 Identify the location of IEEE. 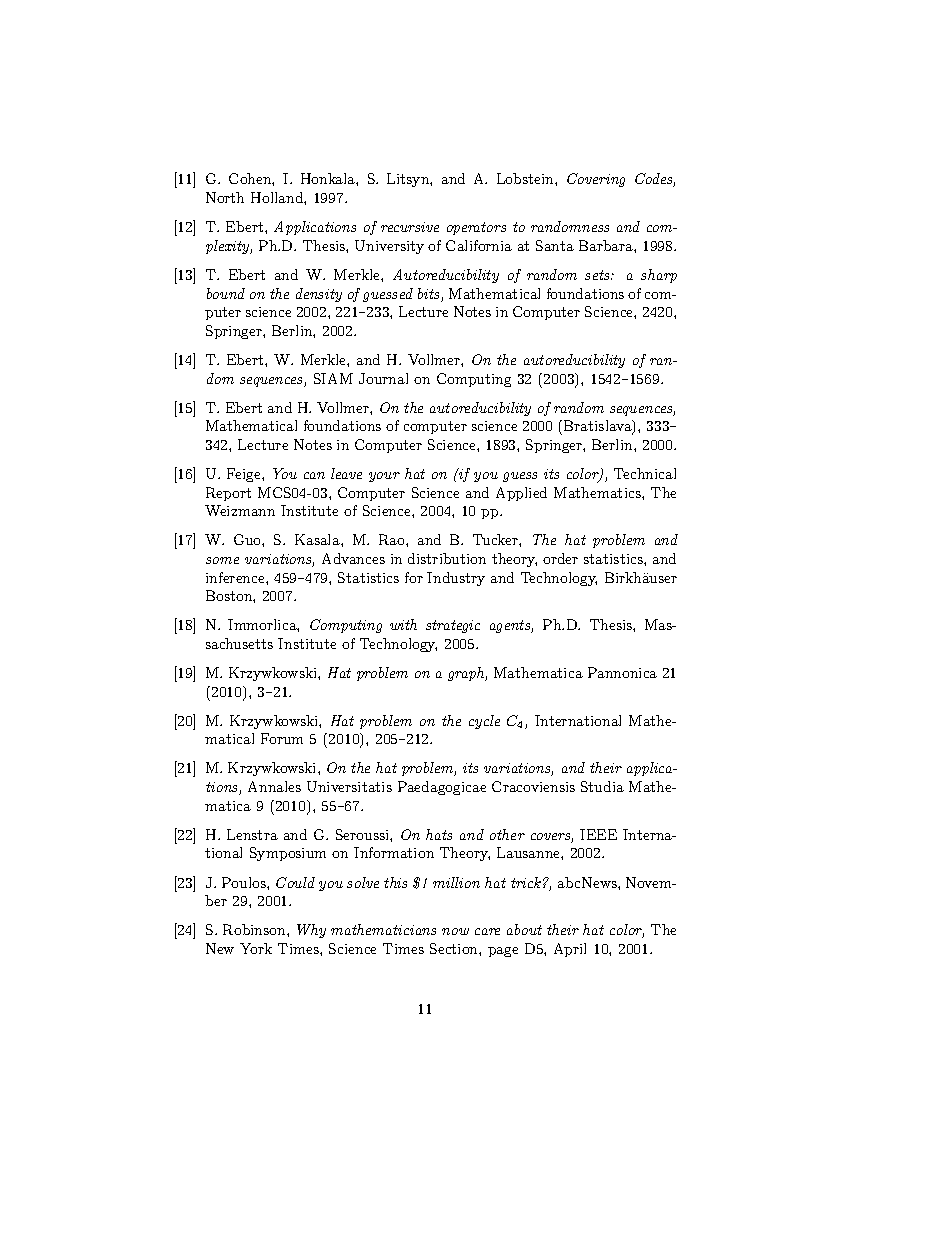
(598, 834).
